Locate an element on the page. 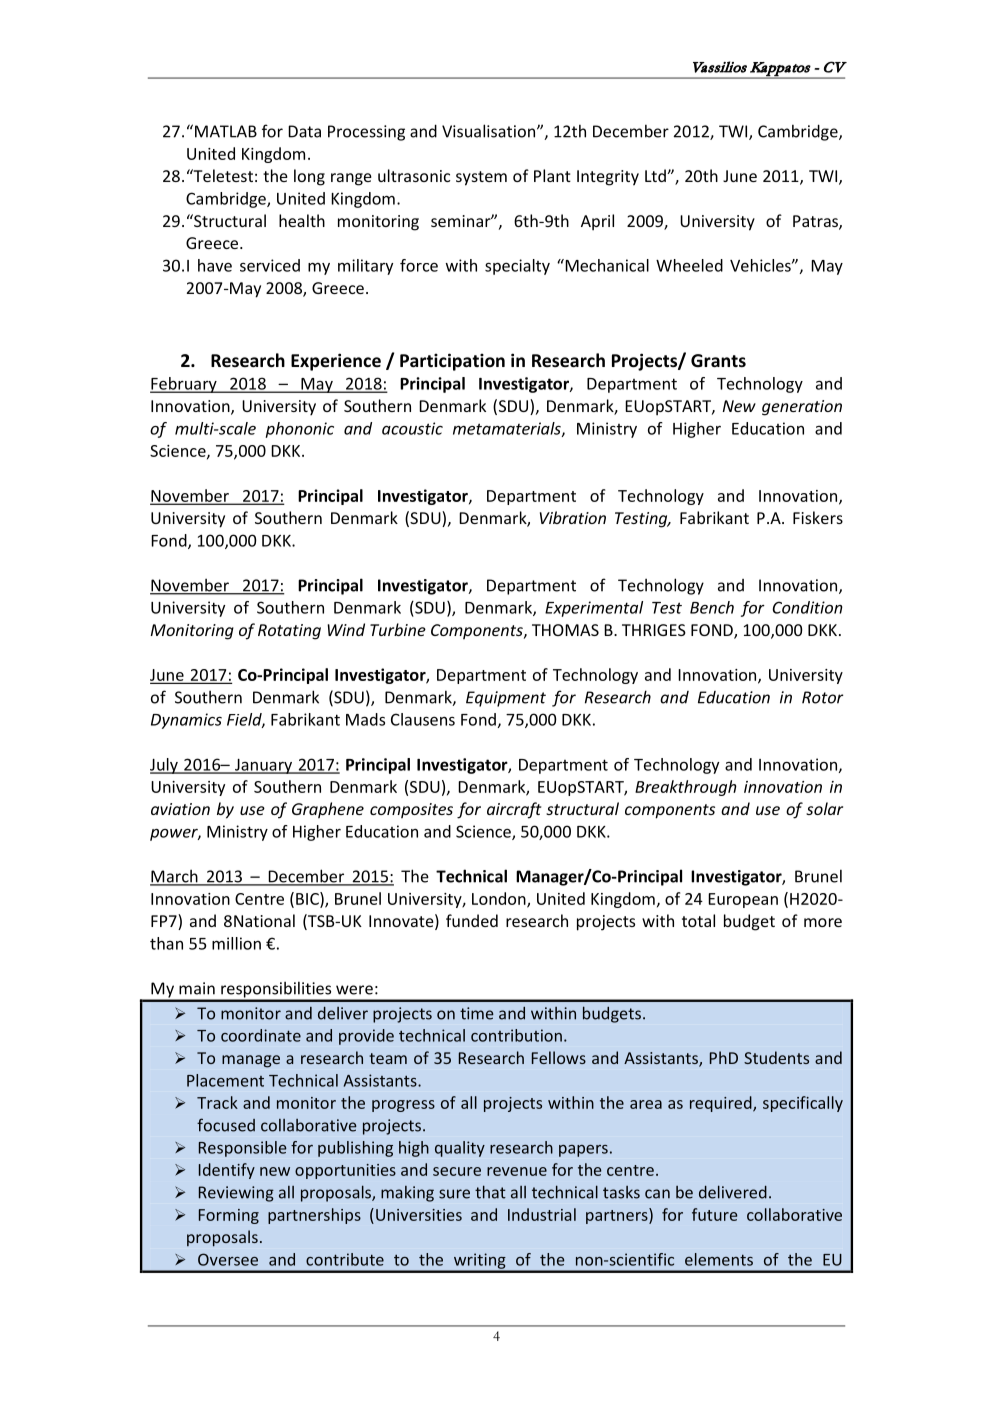 The width and height of the document is (993, 1404). European is located at coordinates (743, 900).
